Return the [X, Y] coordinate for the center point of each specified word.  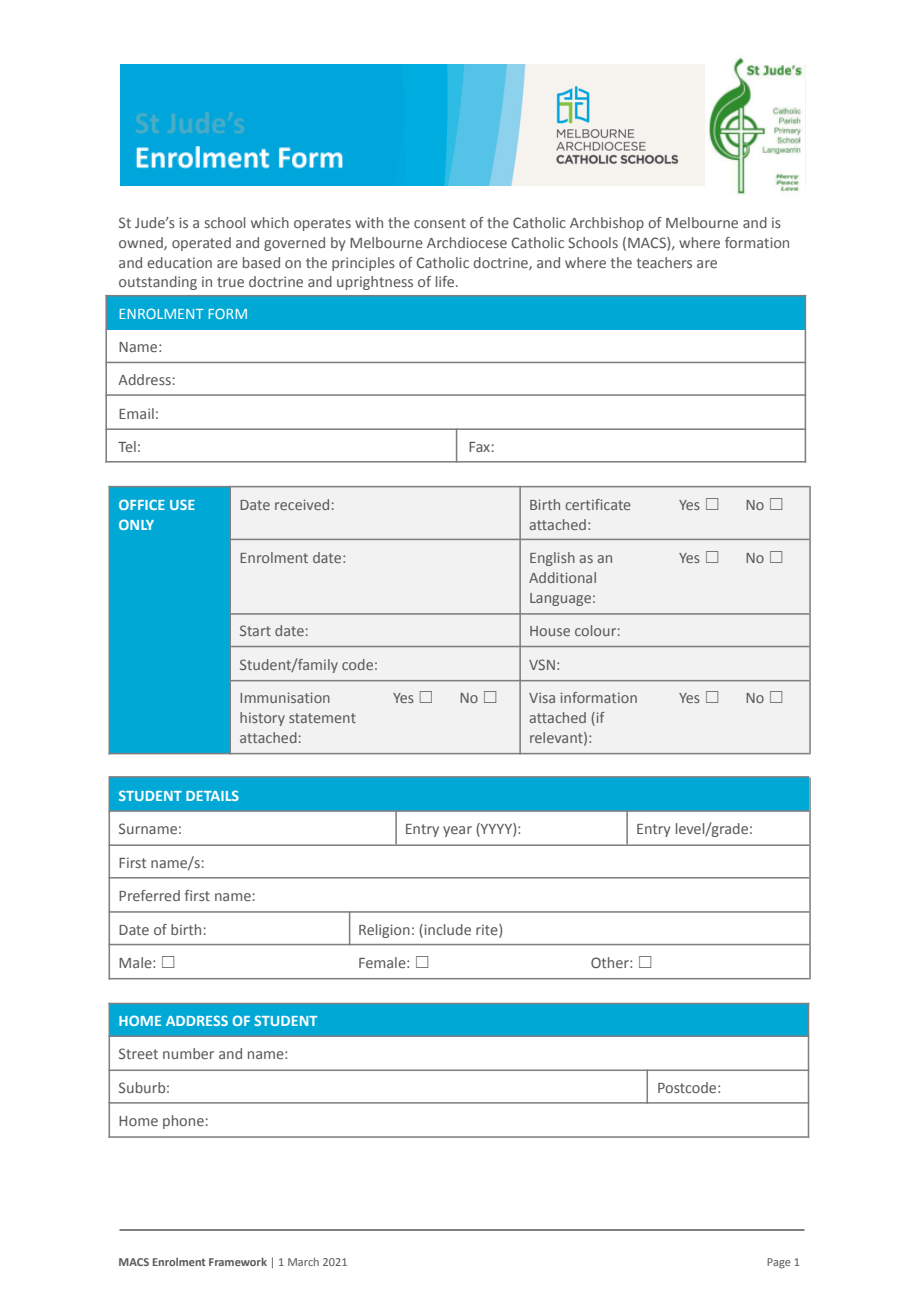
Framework [238, 1261]
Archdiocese [467, 242]
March [303, 1262]
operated [201, 244]
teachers [664, 262]
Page [779, 1263]
